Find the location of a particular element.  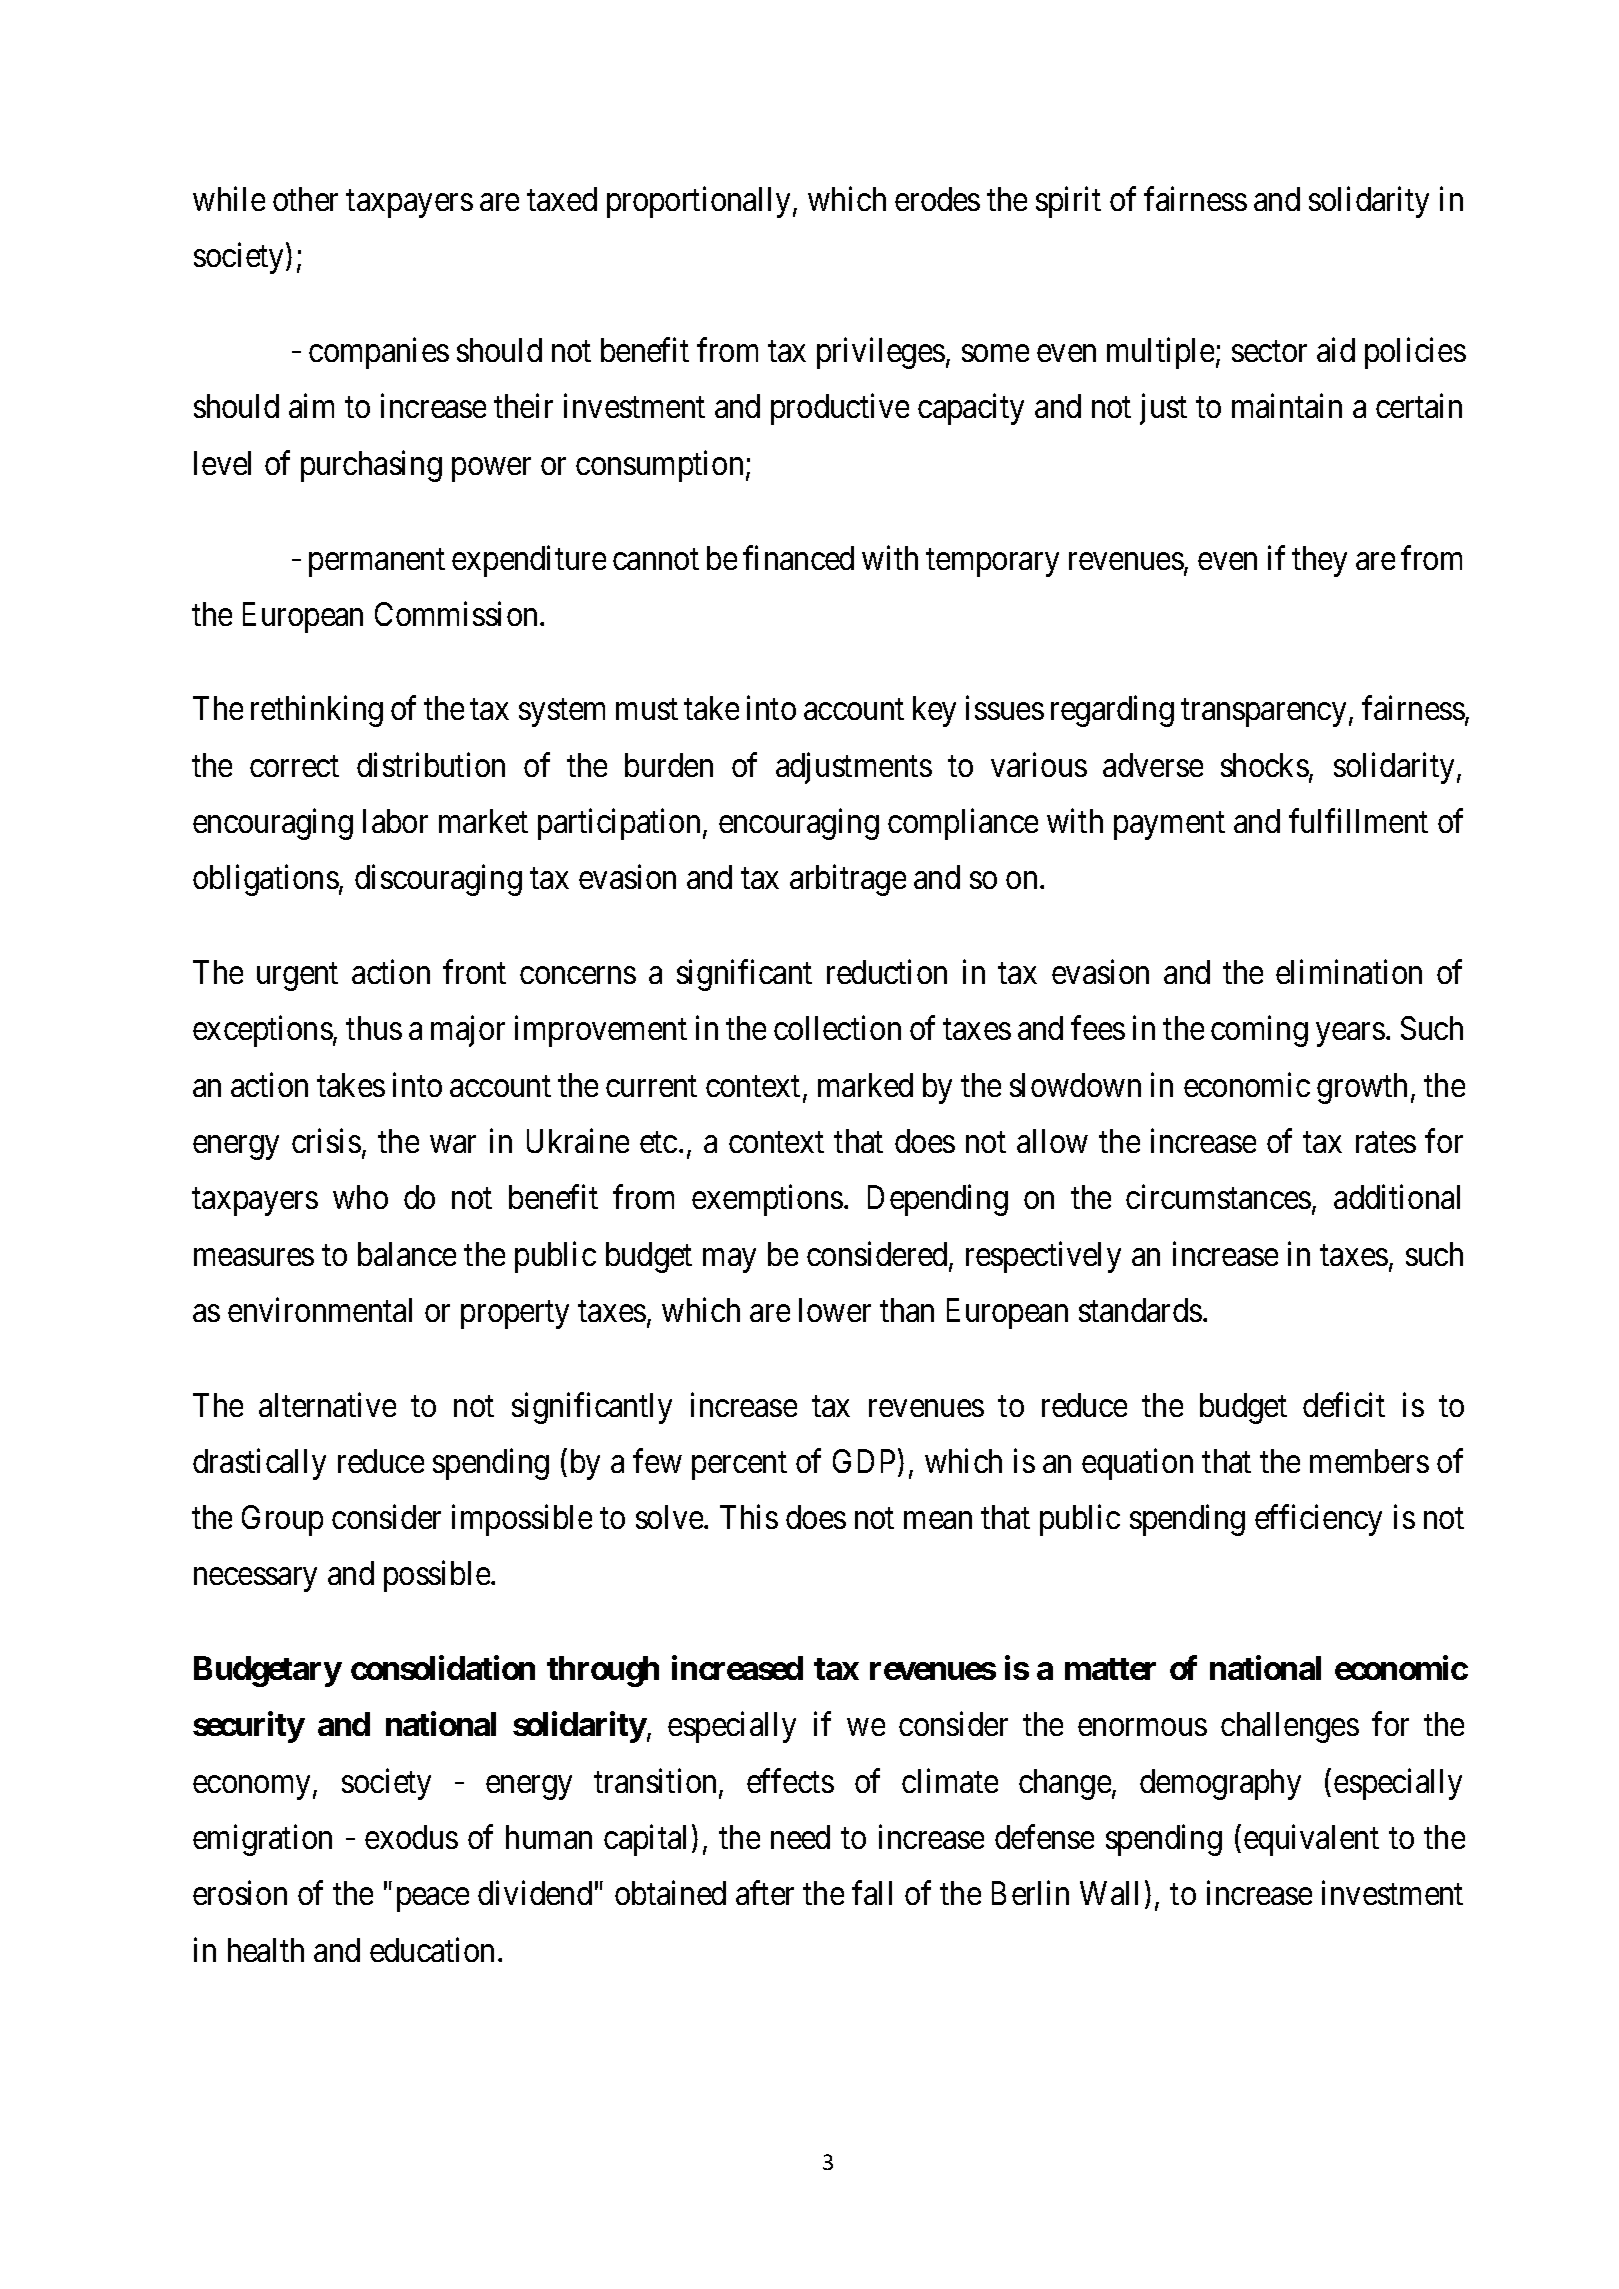

other is located at coordinates (305, 199).
